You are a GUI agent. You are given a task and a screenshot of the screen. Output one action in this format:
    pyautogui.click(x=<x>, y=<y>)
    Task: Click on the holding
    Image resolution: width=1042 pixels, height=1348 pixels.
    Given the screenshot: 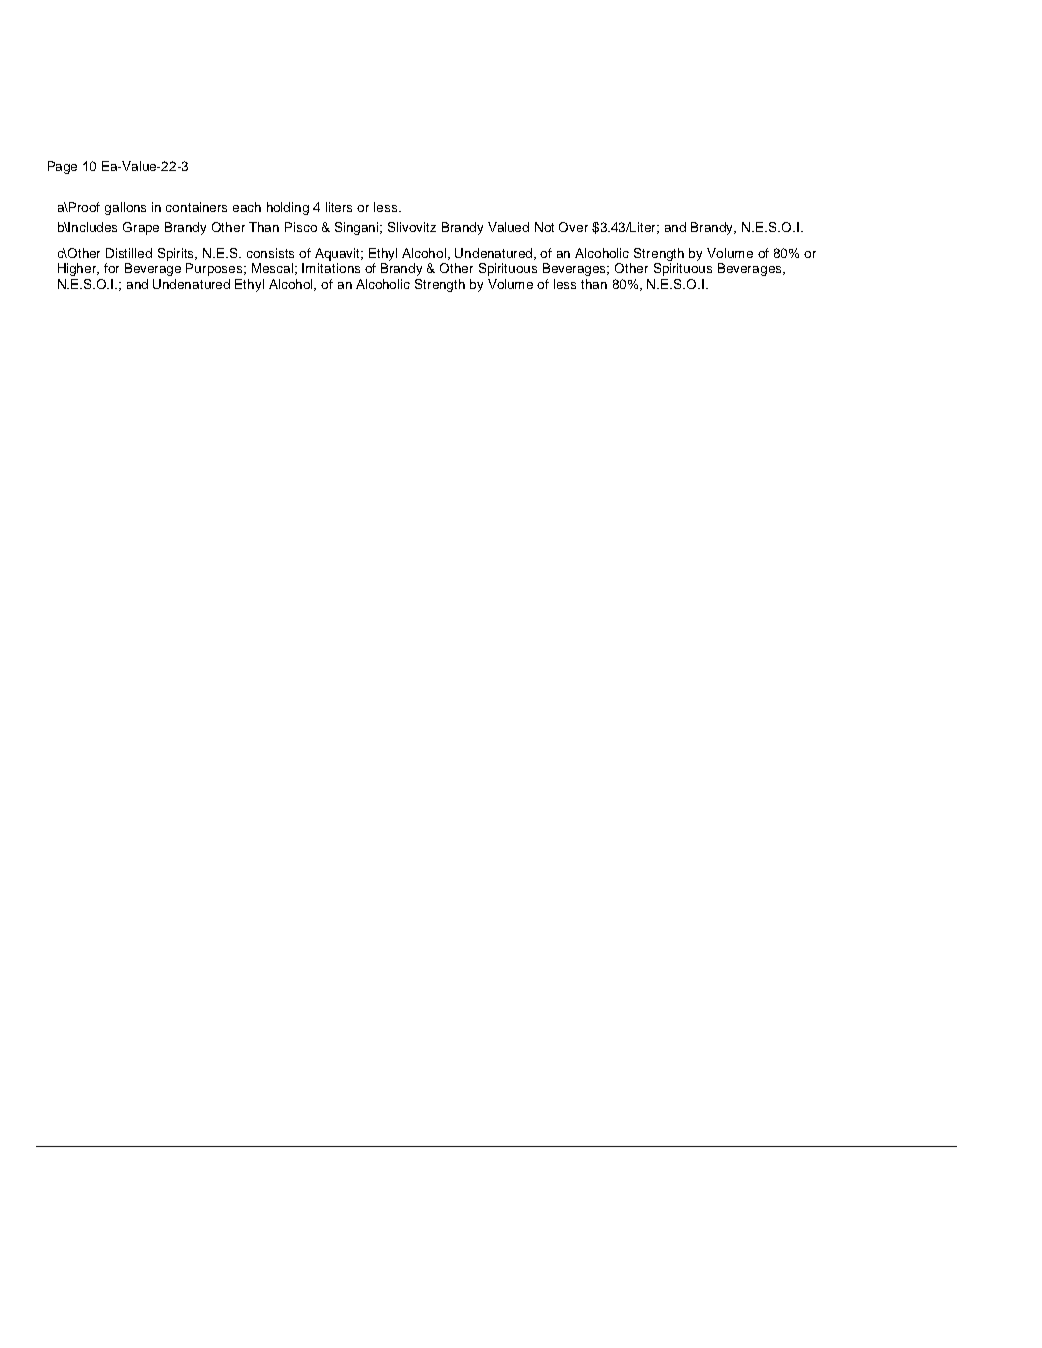 What is the action you would take?
    pyautogui.click(x=288, y=208)
